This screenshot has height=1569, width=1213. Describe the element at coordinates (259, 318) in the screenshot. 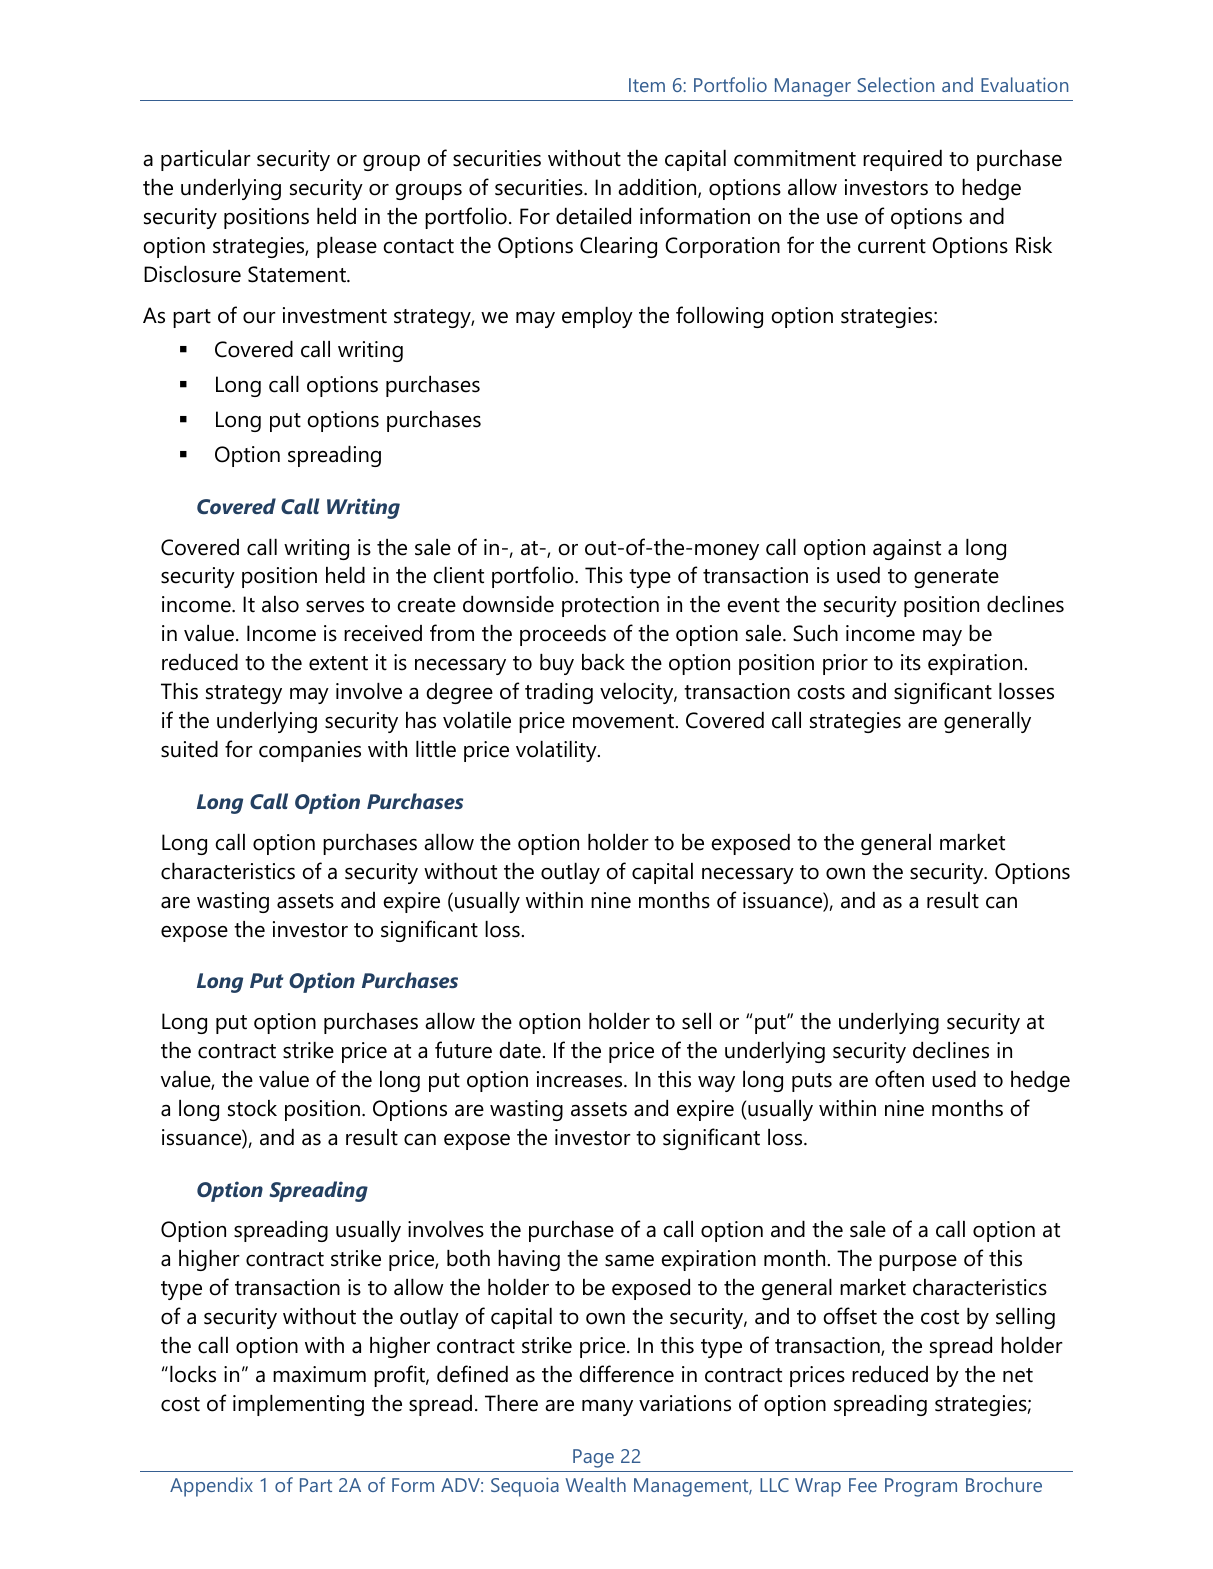

I see `our` at that location.
